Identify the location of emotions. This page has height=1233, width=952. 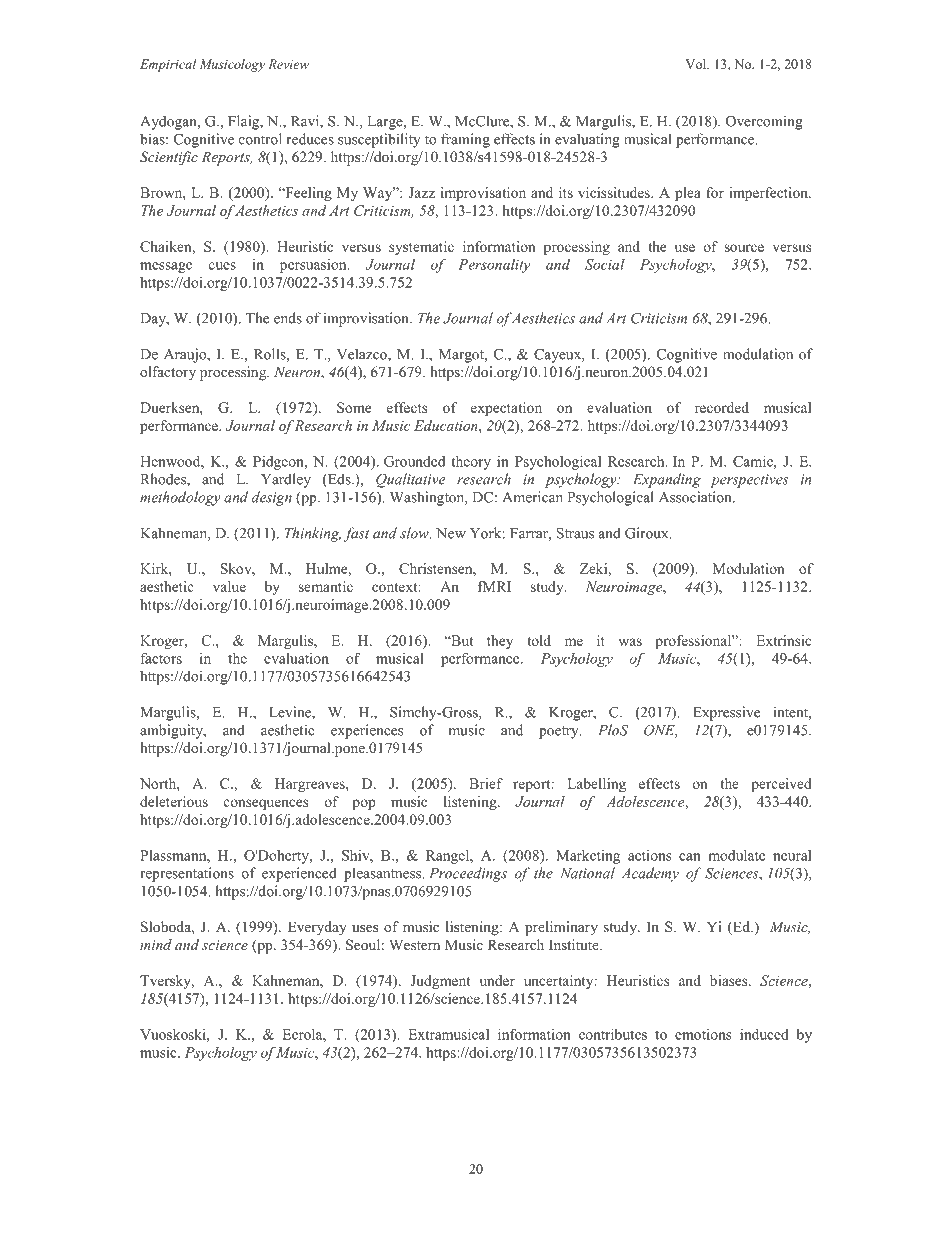
(703, 1034).
